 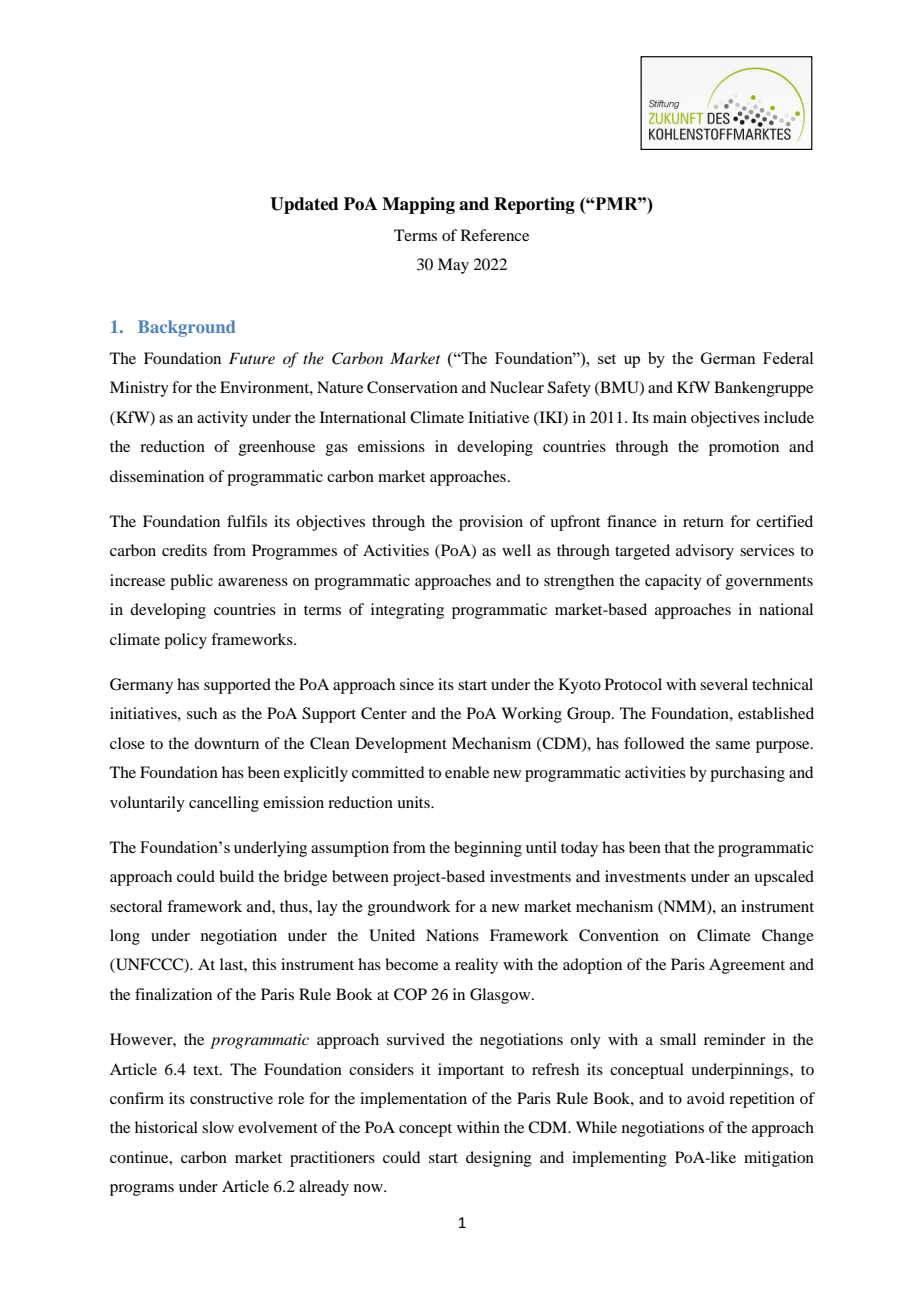 What do you see at coordinates (304, 205) in the page?
I see `Updated` at bounding box center [304, 205].
